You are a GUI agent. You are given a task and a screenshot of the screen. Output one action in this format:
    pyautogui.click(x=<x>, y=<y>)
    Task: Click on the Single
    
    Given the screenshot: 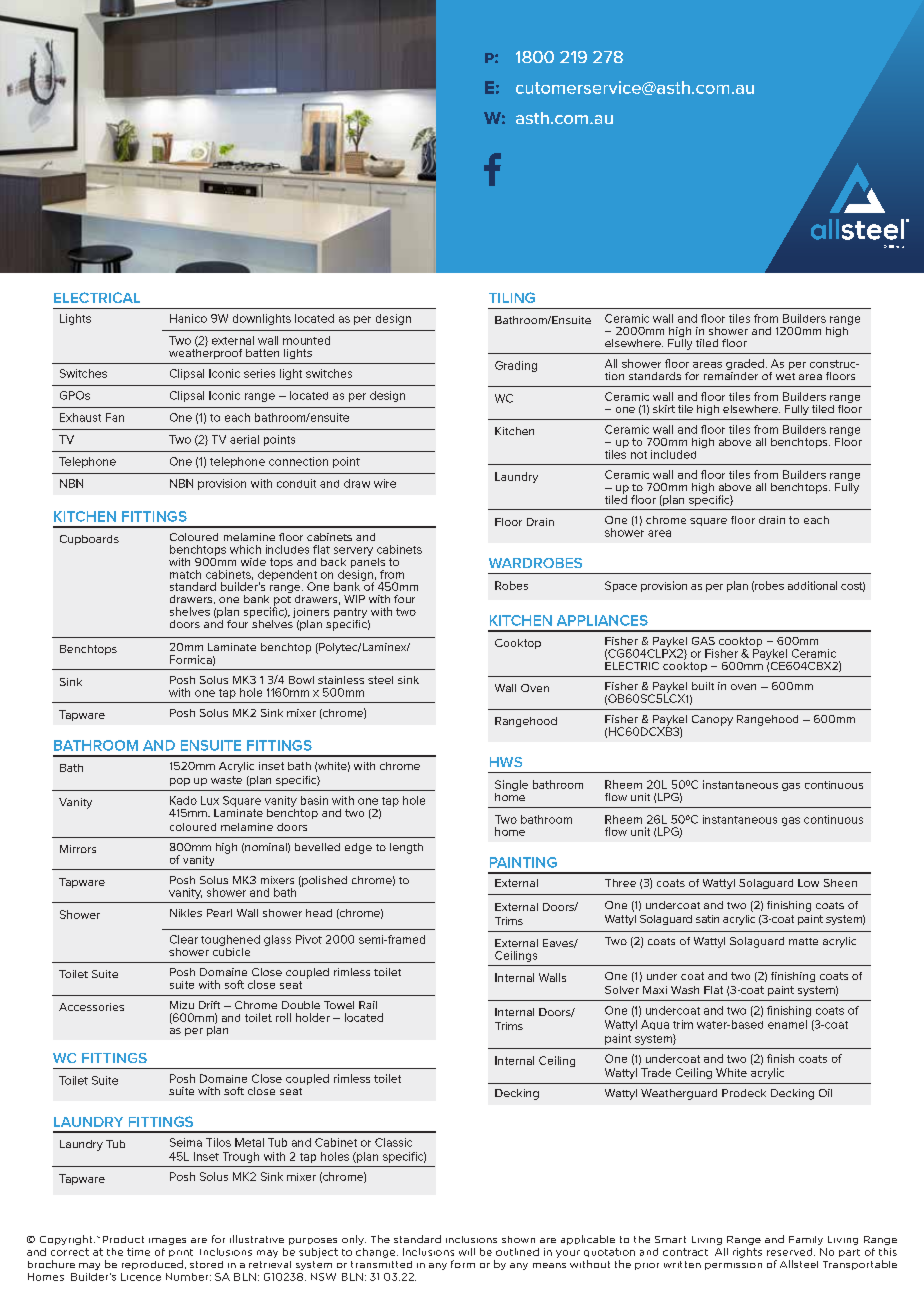 What is the action you would take?
    pyautogui.click(x=511, y=787)
